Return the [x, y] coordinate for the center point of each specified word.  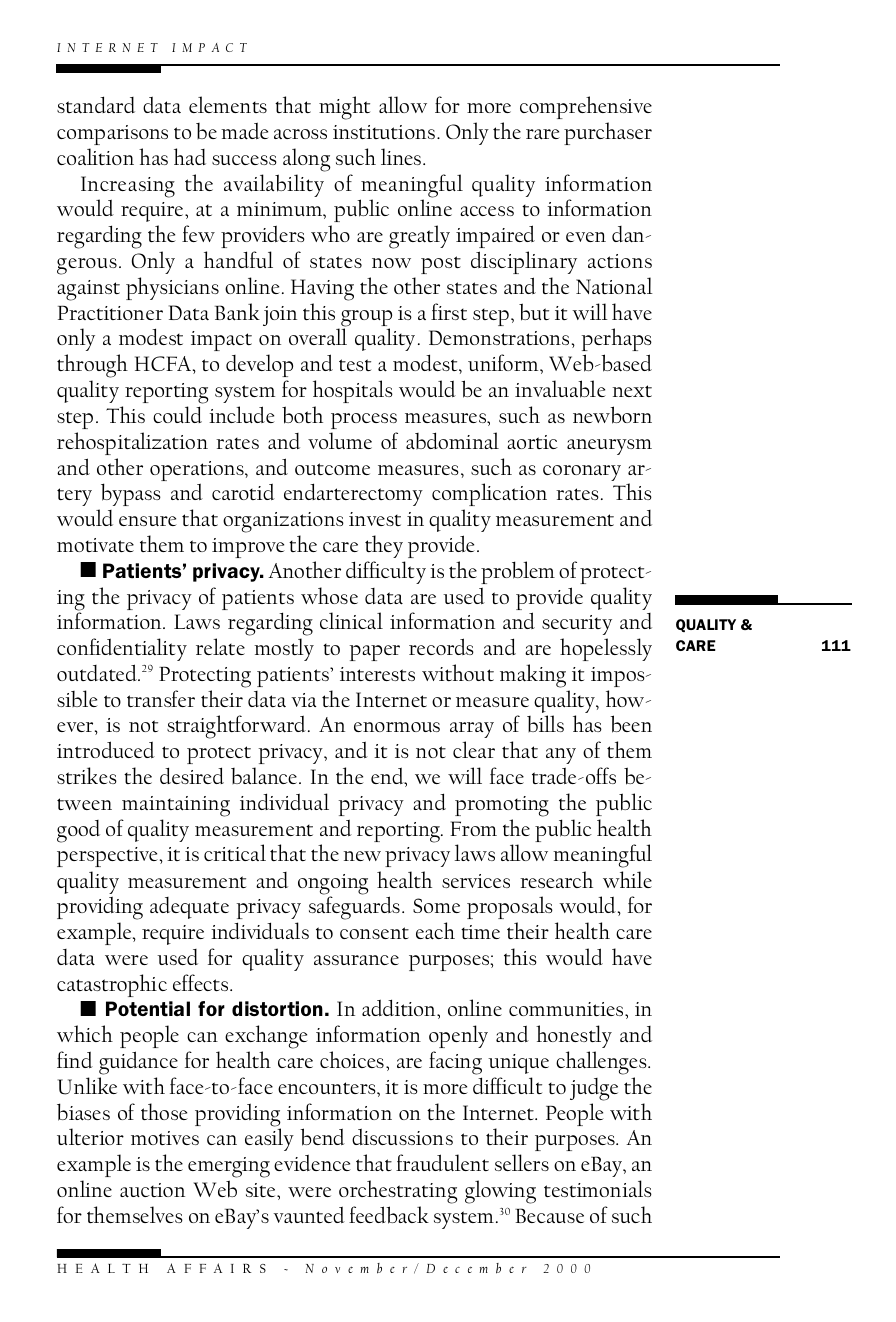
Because [549, 1215]
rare [543, 134]
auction [152, 1190]
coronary [582, 473]
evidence [312, 1162]
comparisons [112, 135]
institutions [384, 132]
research [556, 879]
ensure [148, 521]
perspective [107, 857]
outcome [332, 469]
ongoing [333, 885]
